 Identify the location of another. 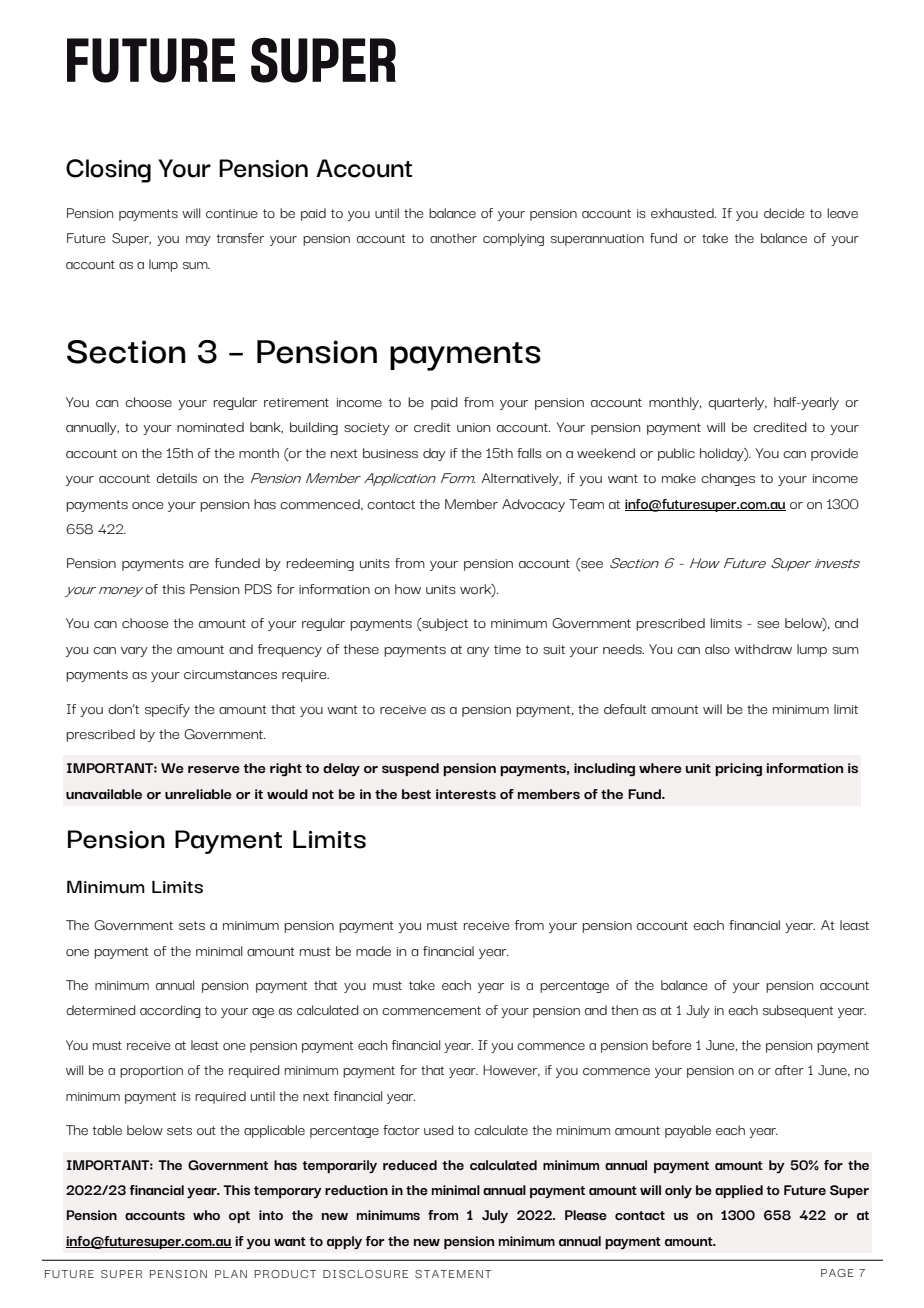
(453, 238).
